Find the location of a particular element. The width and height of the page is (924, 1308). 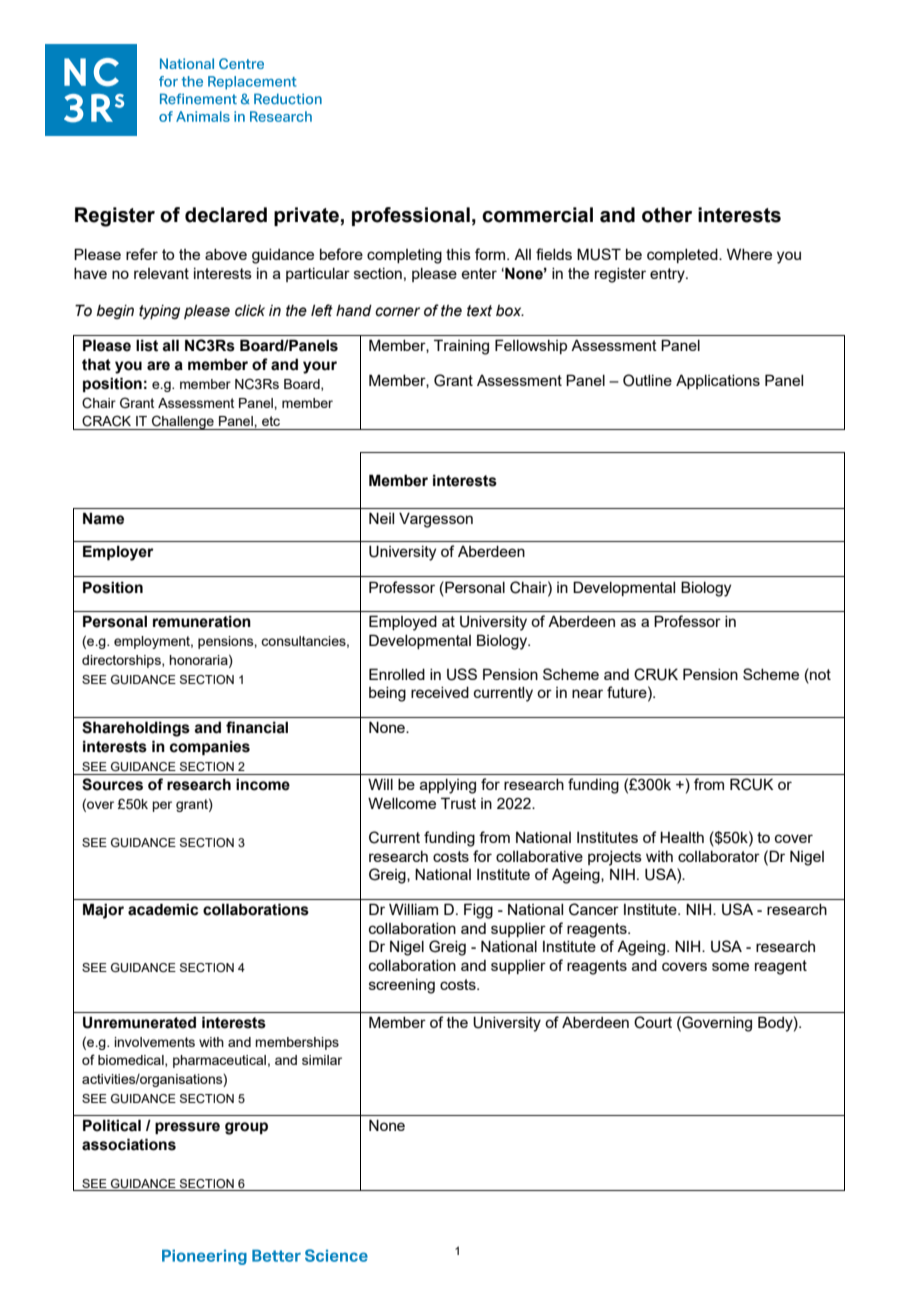

USS is located at coordinates (462, 674).
